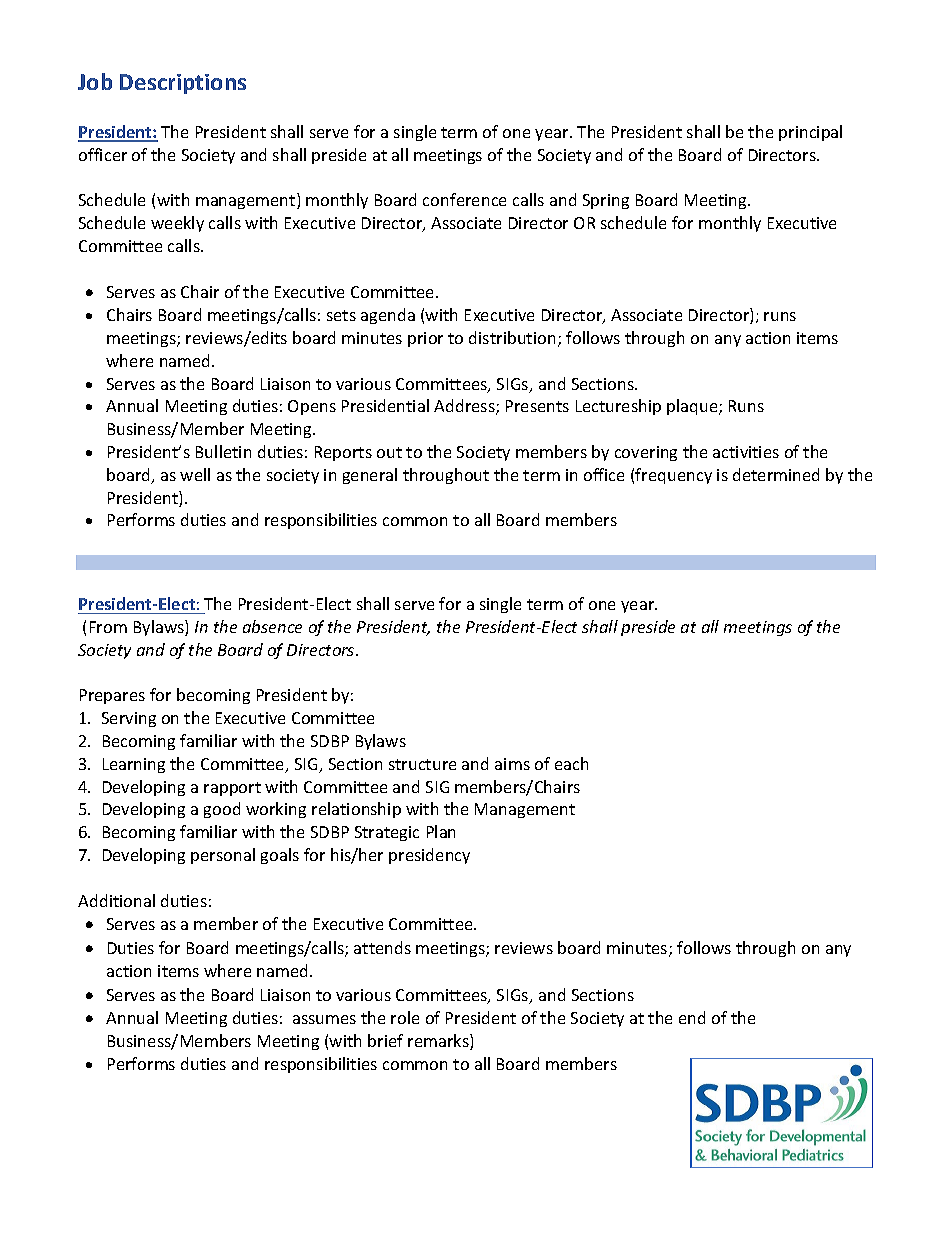 The width and height of the screenshot is (952, 1233). What do you see at coordinates (405, 1017) in the screenshot?
I see `role` at bounding box center [405, 1017].
